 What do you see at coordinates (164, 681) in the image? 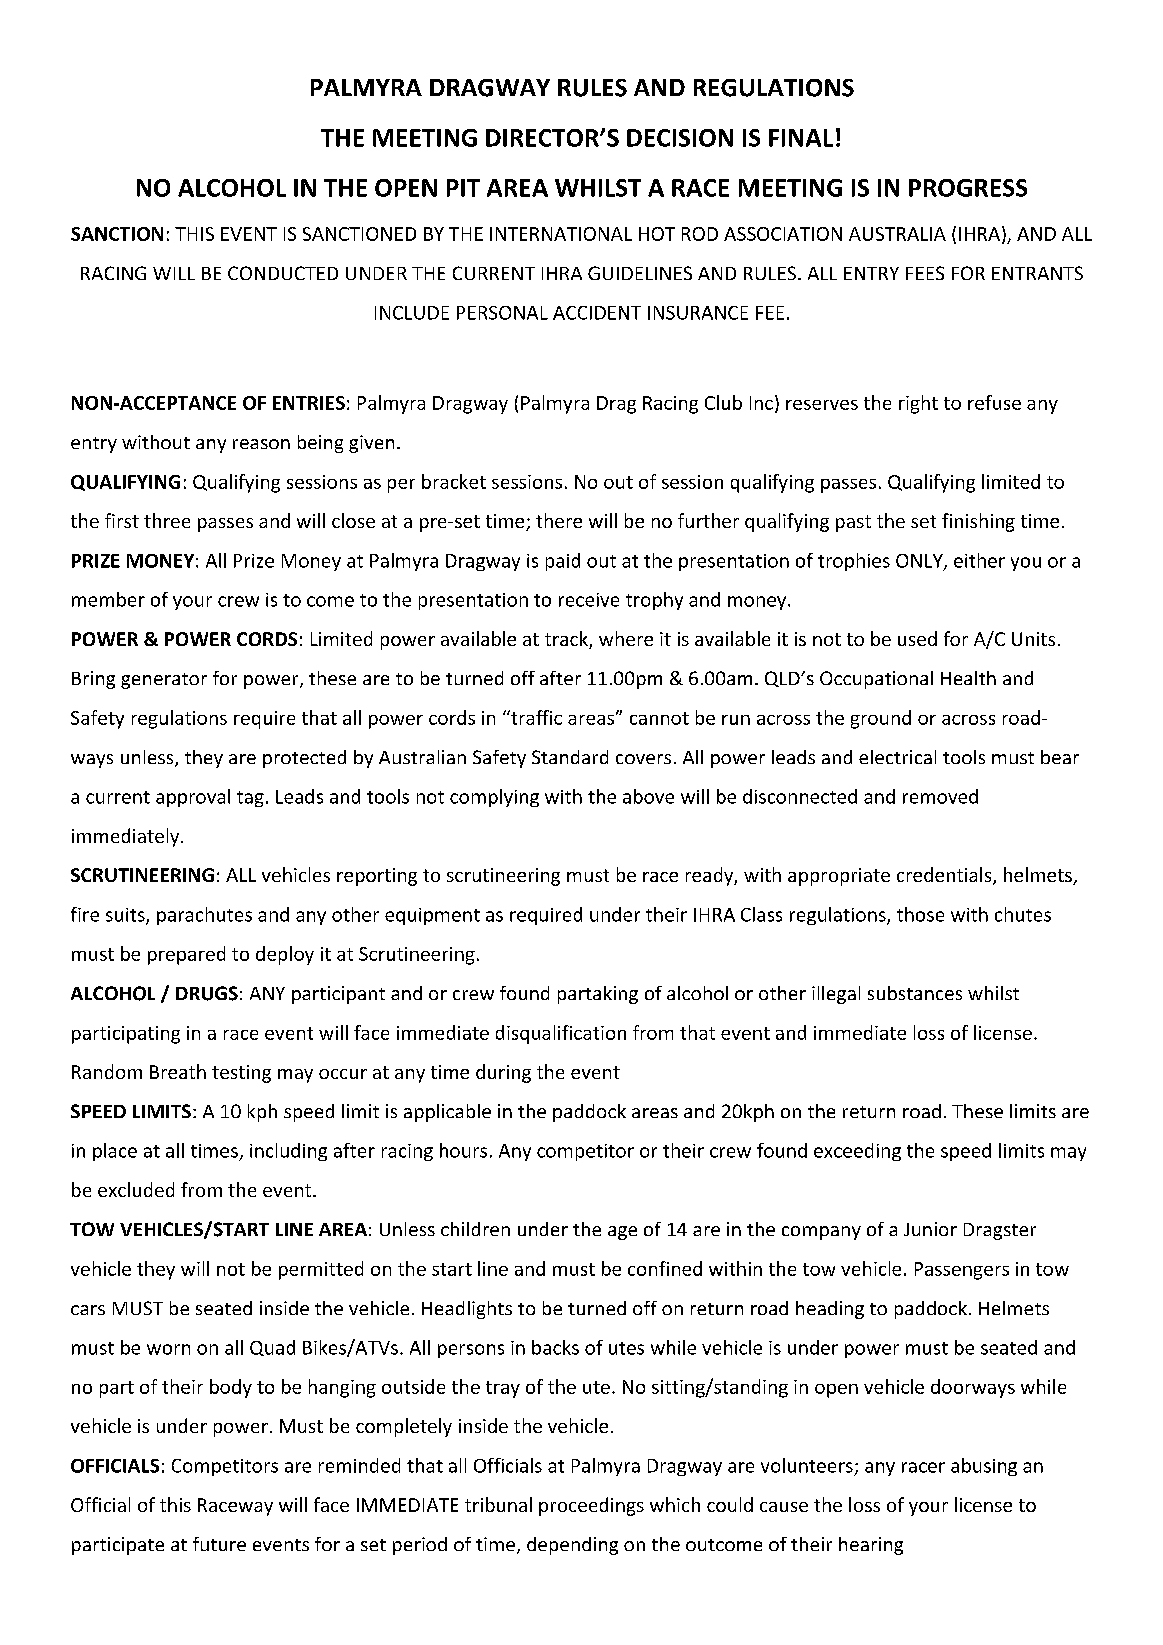
I see `generator` at bounding box center [164, 681].
